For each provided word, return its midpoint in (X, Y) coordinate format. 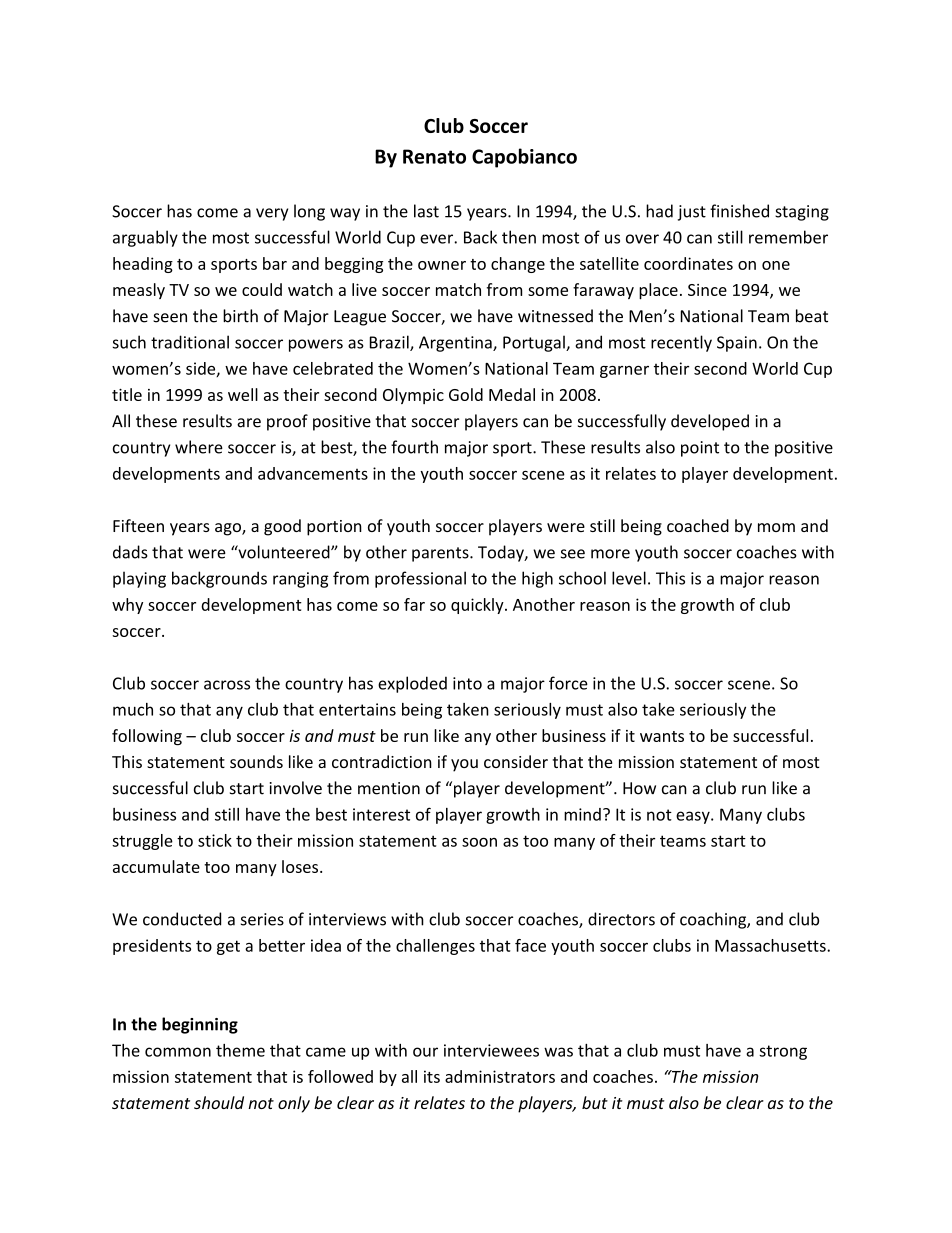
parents (441, 554)
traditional (190, 342)
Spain (737, 344)
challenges (435, 947)
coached (698, 525)
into (467, 683)
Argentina (456, 344)
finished (739, 211)
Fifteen (138, 525)
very (272, 214)
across (227, 685)
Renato (434, 156)
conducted (182, 919)
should (219, 1102)
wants (662, 736)
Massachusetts (771, 945)
